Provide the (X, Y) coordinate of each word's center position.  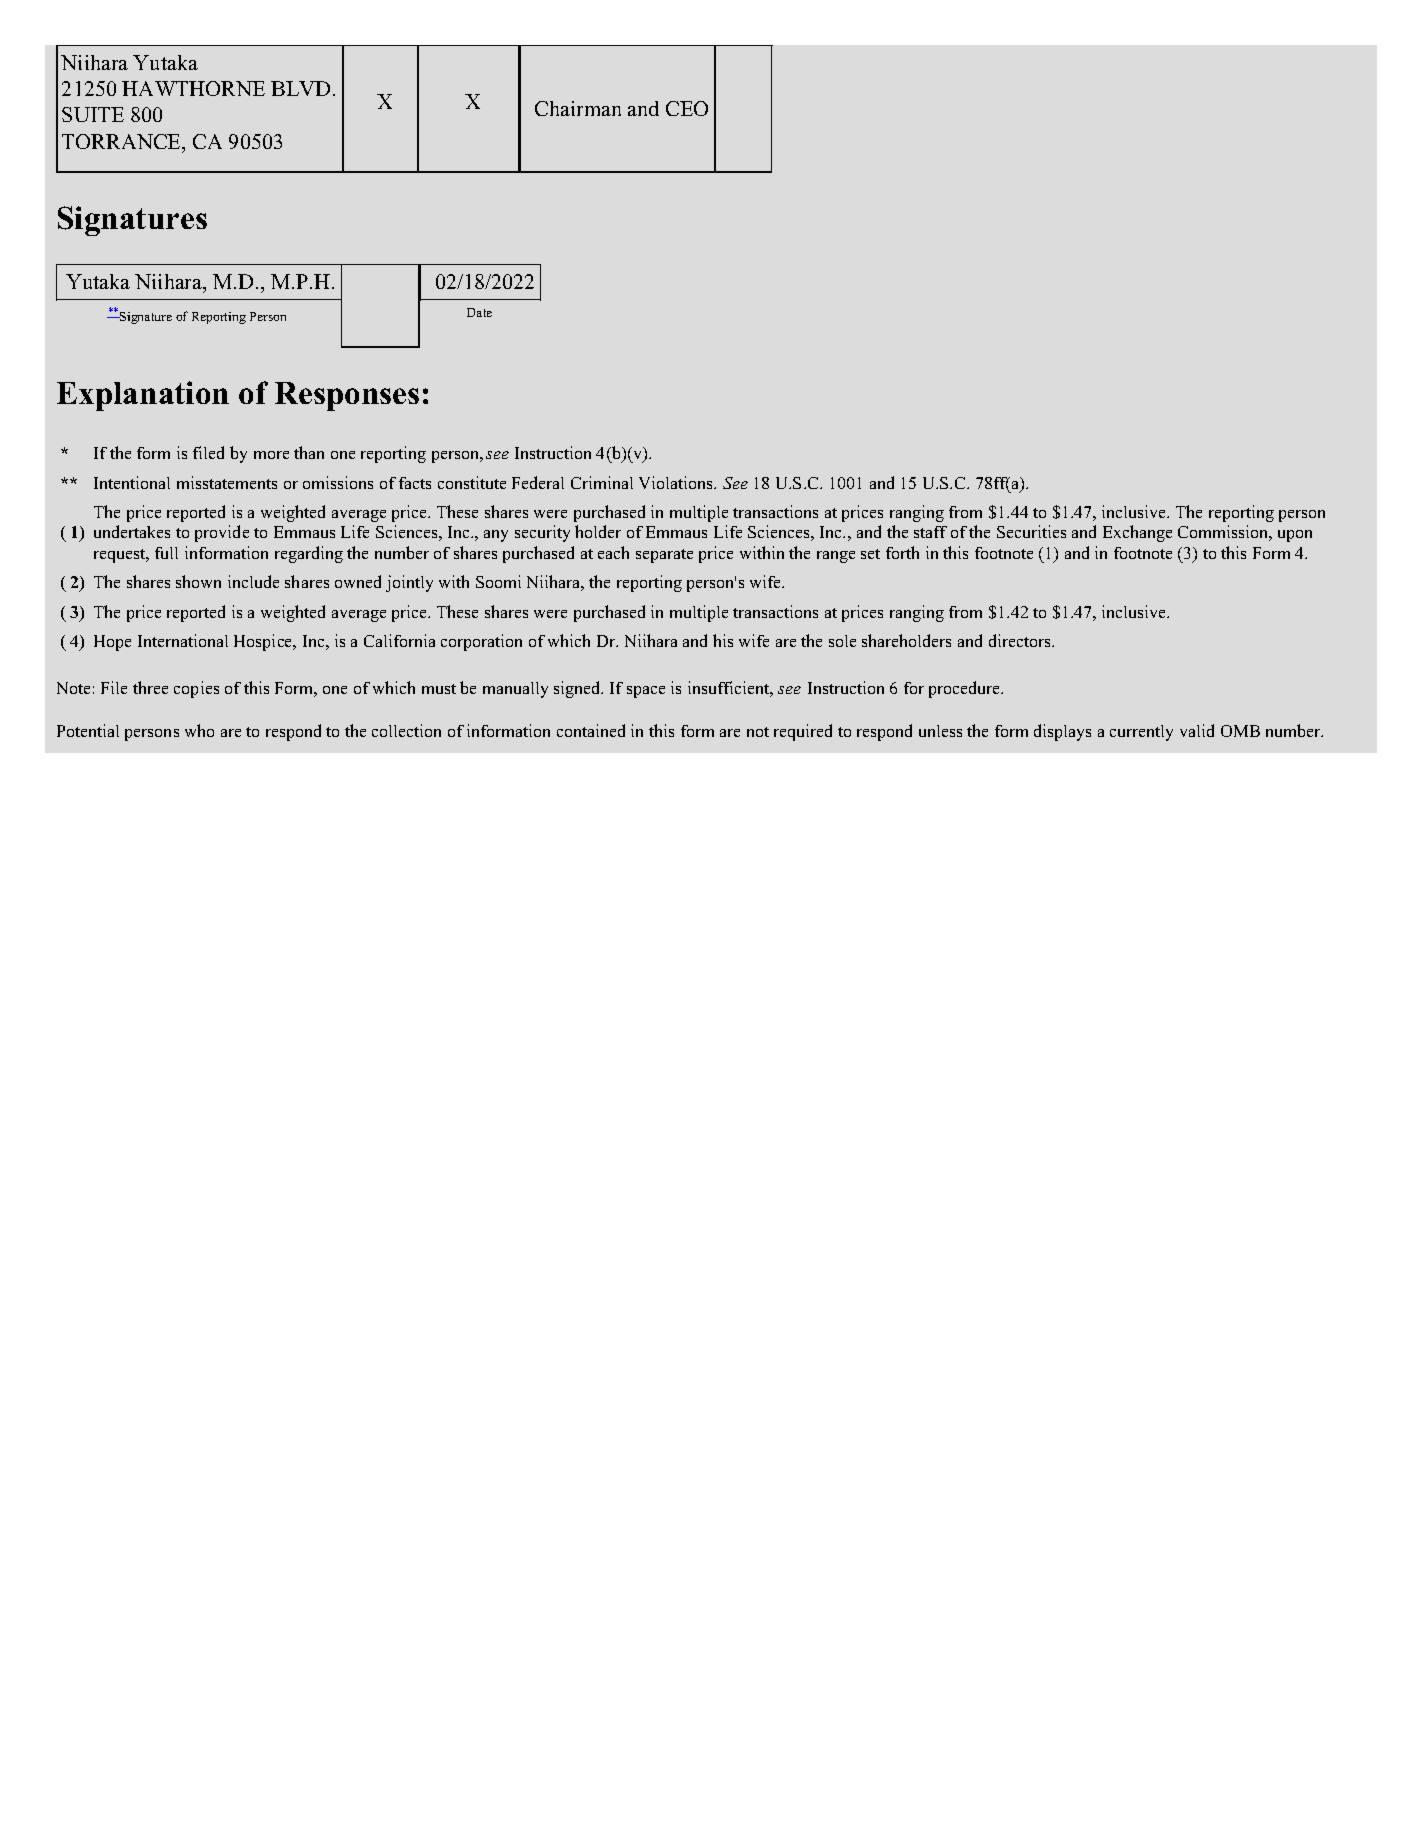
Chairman (578, 108)
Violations (677, 482)
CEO (687, 108)
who (199, 730)
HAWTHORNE (193, 88)
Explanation (143, 396)
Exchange (1137, 533)
